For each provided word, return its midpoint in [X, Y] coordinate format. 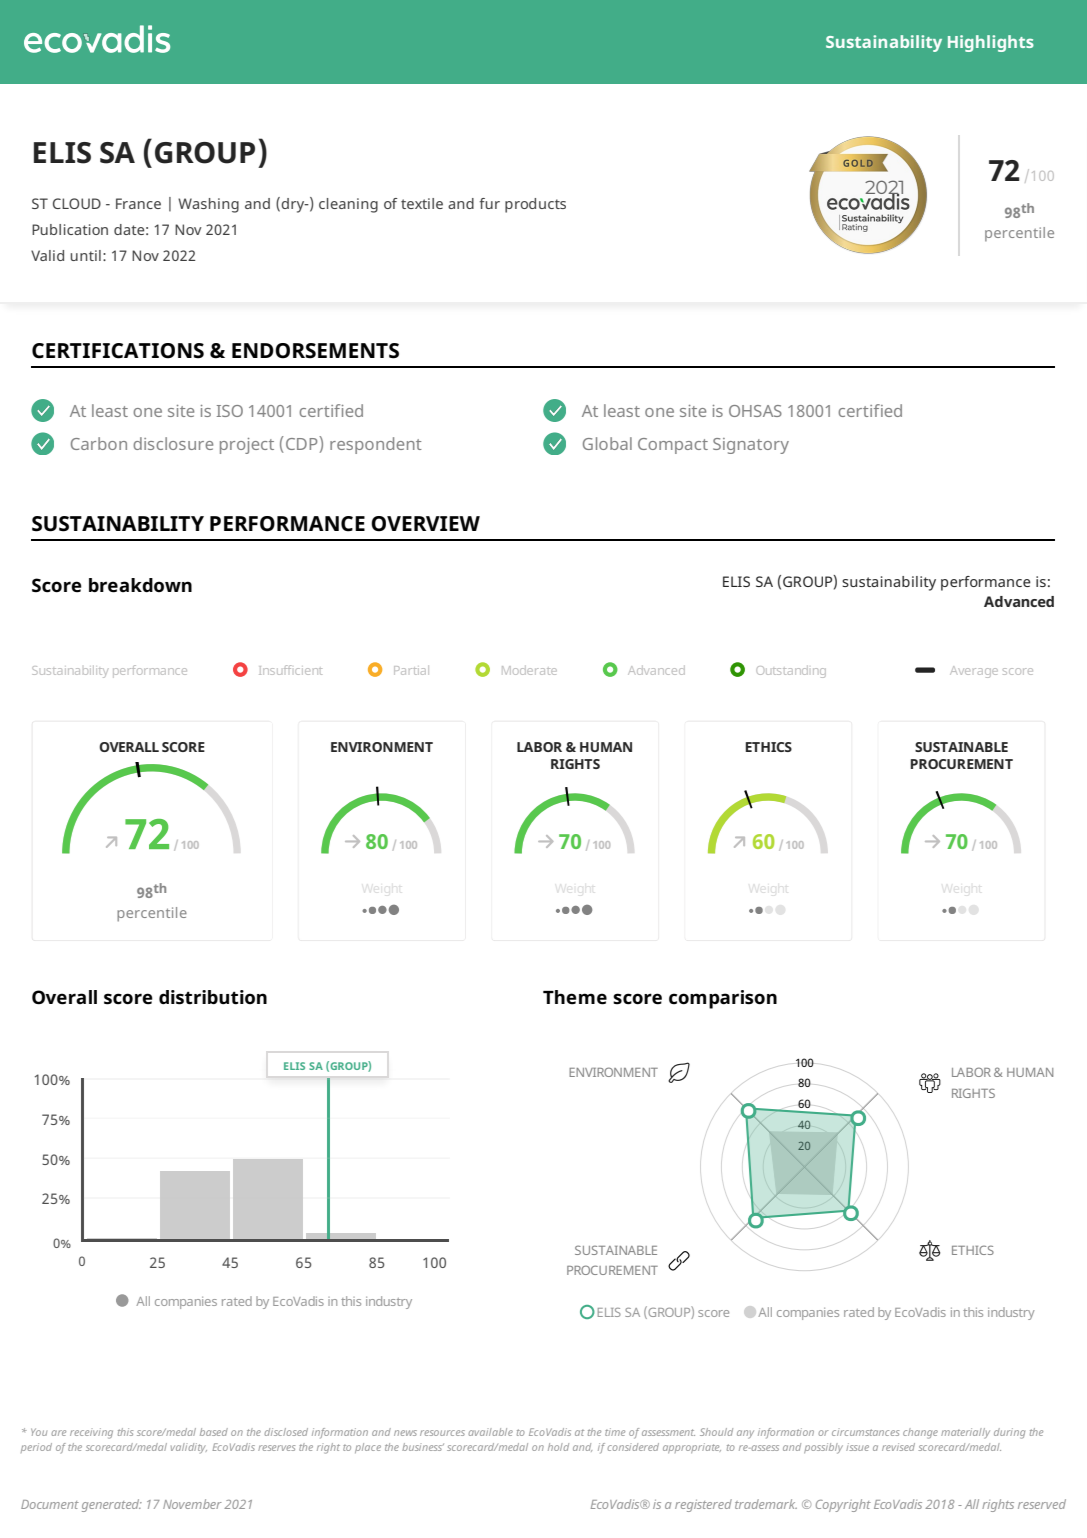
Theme [575, 997]
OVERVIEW [425, 524]
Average [974, 672]
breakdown [140, 585]
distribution [213, 997]
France [138, 203]
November [192, 1504]
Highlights [991, 43]
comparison [723, 999]
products [535, 205]
